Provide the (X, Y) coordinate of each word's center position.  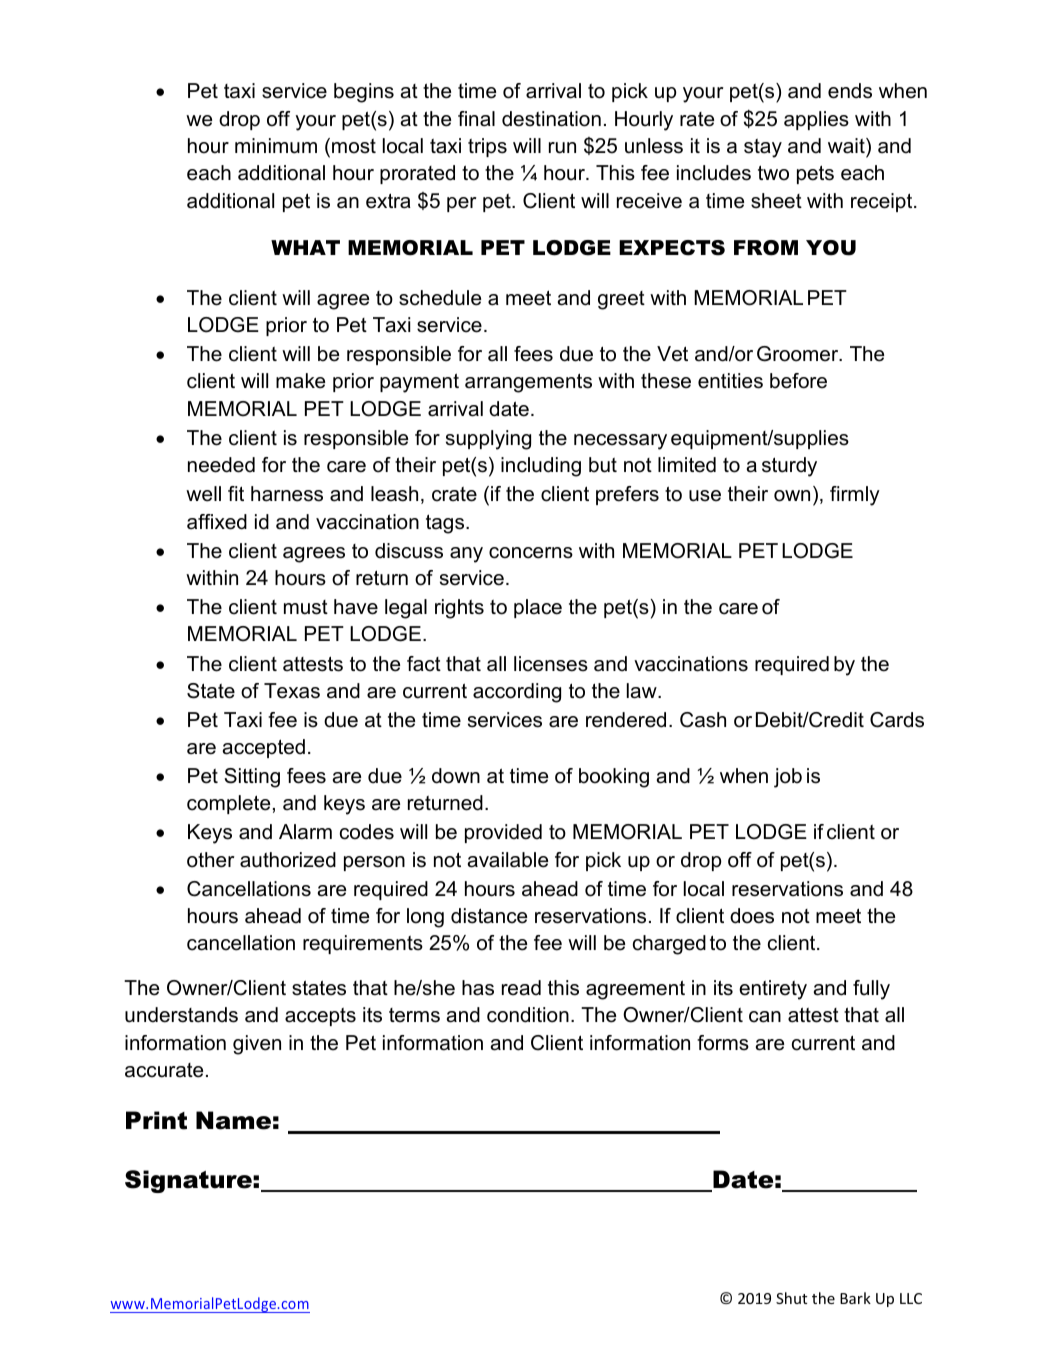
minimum (276, 146)
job (788, 778)
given (257, 1045)
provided (503, 833)
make (300, 381)
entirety (773, 990)
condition (528, 1015)
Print (156, 1120)
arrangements (528, 383)
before (798, 381)
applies (816, 120)
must (306, 607)
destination (551, 119)
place (538, 608)
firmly (855, 496)
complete (228, 804)
